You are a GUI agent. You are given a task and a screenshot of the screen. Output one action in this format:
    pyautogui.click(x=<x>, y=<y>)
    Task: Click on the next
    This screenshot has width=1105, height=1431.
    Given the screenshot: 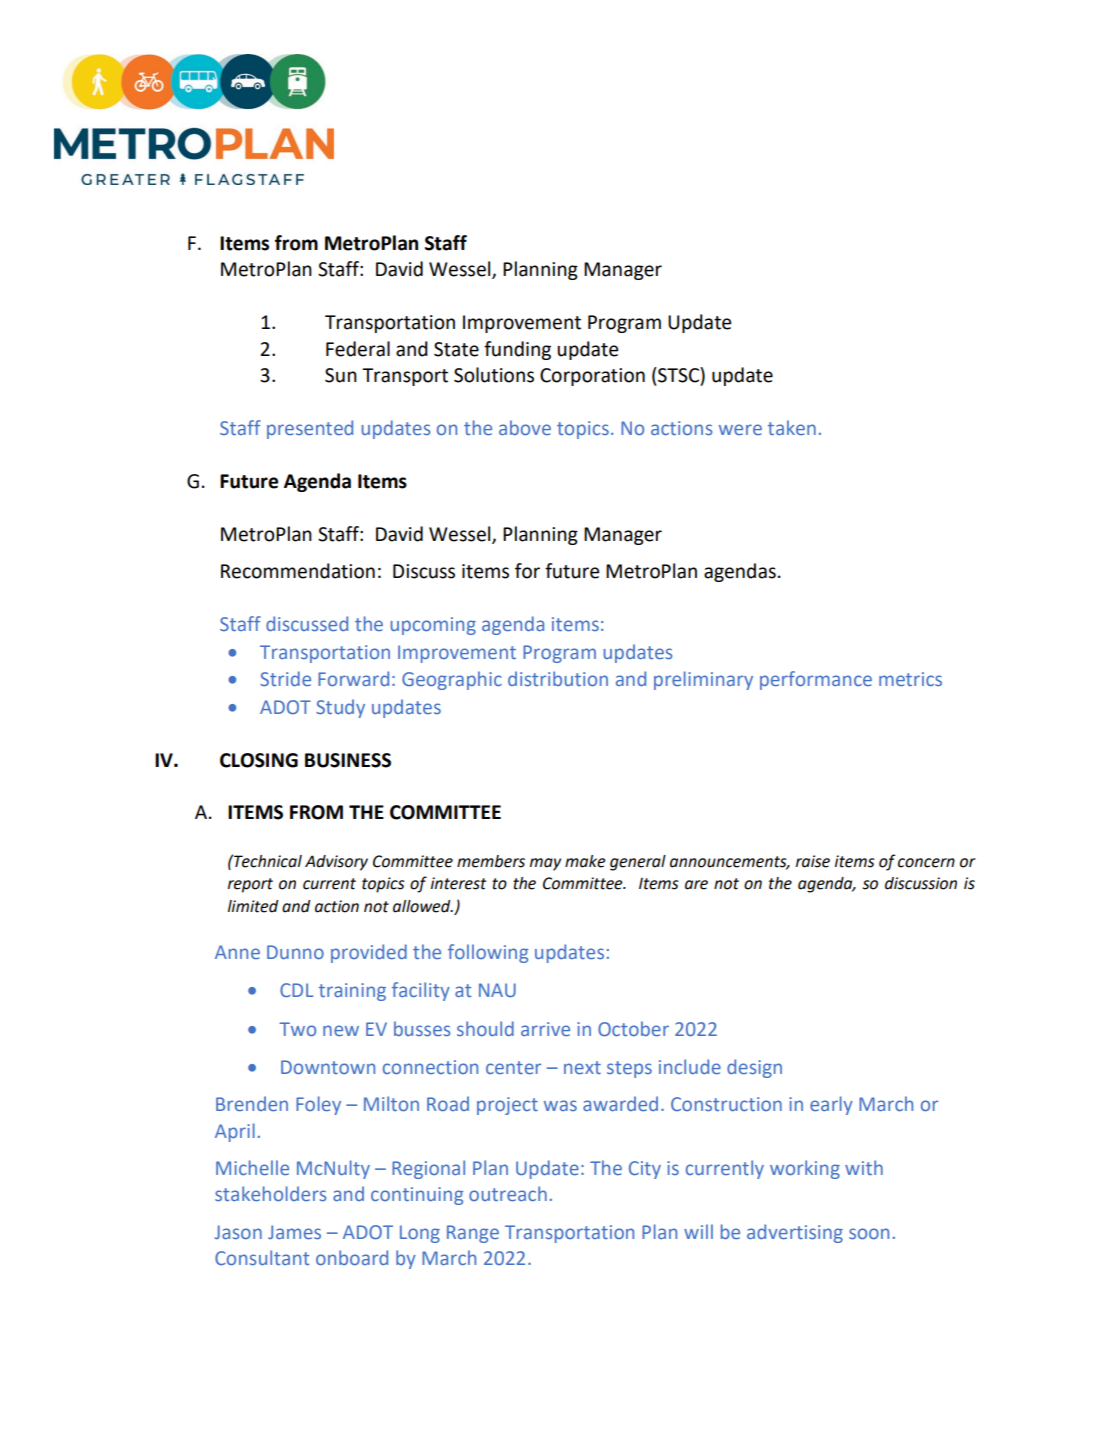 What is the action you would take?
    pyautogui.click(x=582, y=1067)
